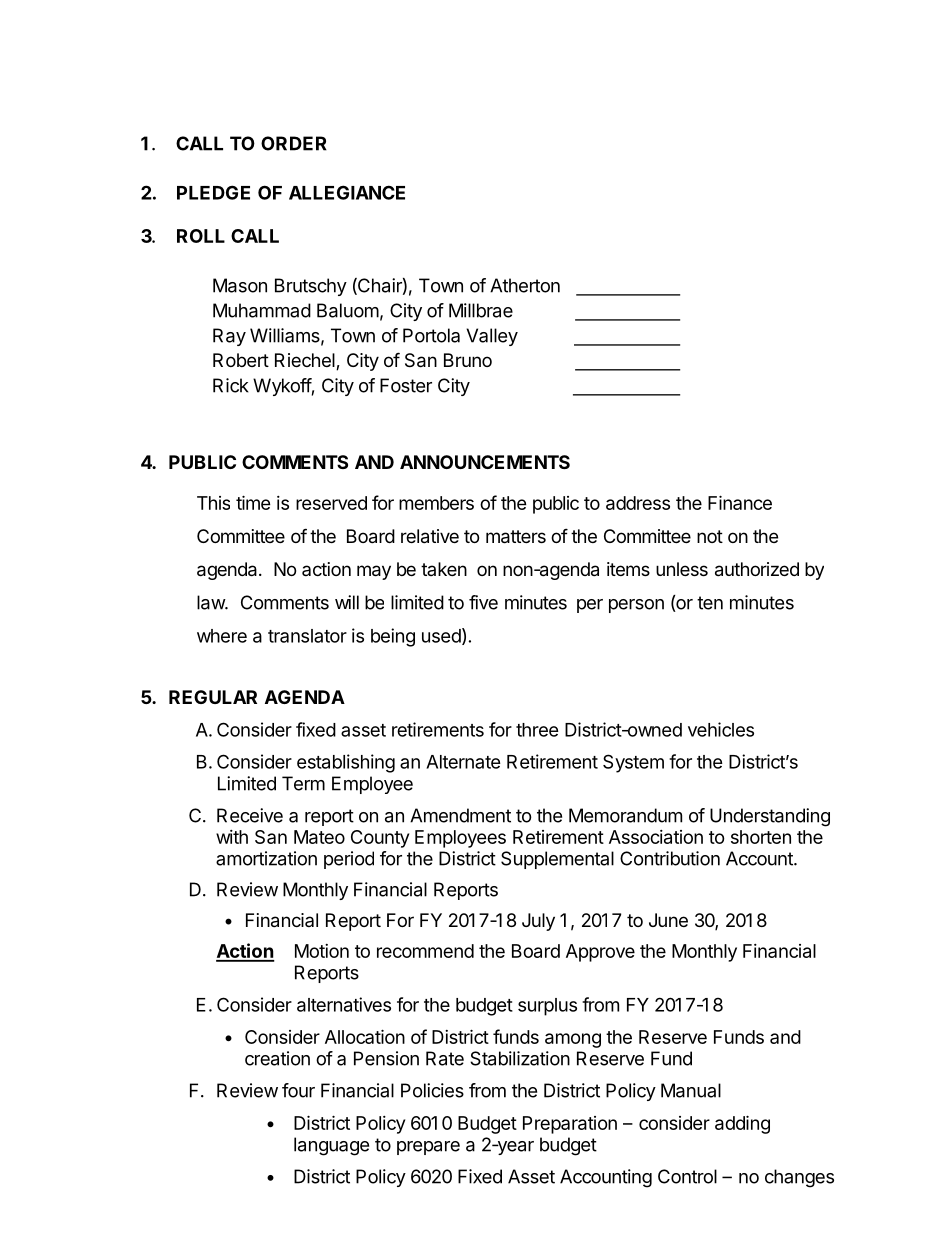 The height and width of the page is (1233, 952). I want to click on language, so click(331, 1146).
